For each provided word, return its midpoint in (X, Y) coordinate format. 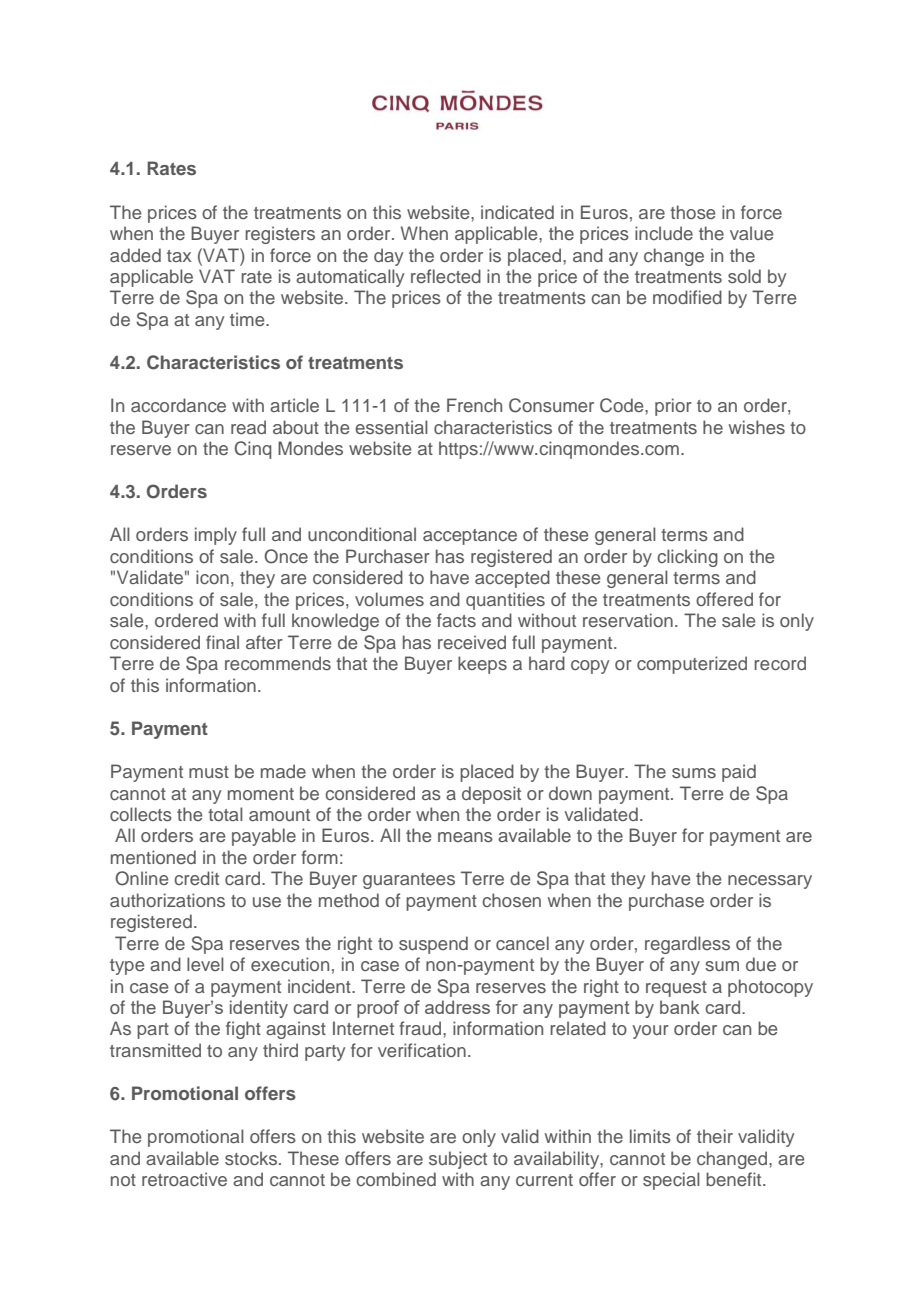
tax (179, 256)
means (465, 837)
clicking (687, 558)
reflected (446, 276)
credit (196, 878)
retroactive (184, 1179)
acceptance (470, 537)
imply (216, 536)
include (664, 233)
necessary (770, 882)
